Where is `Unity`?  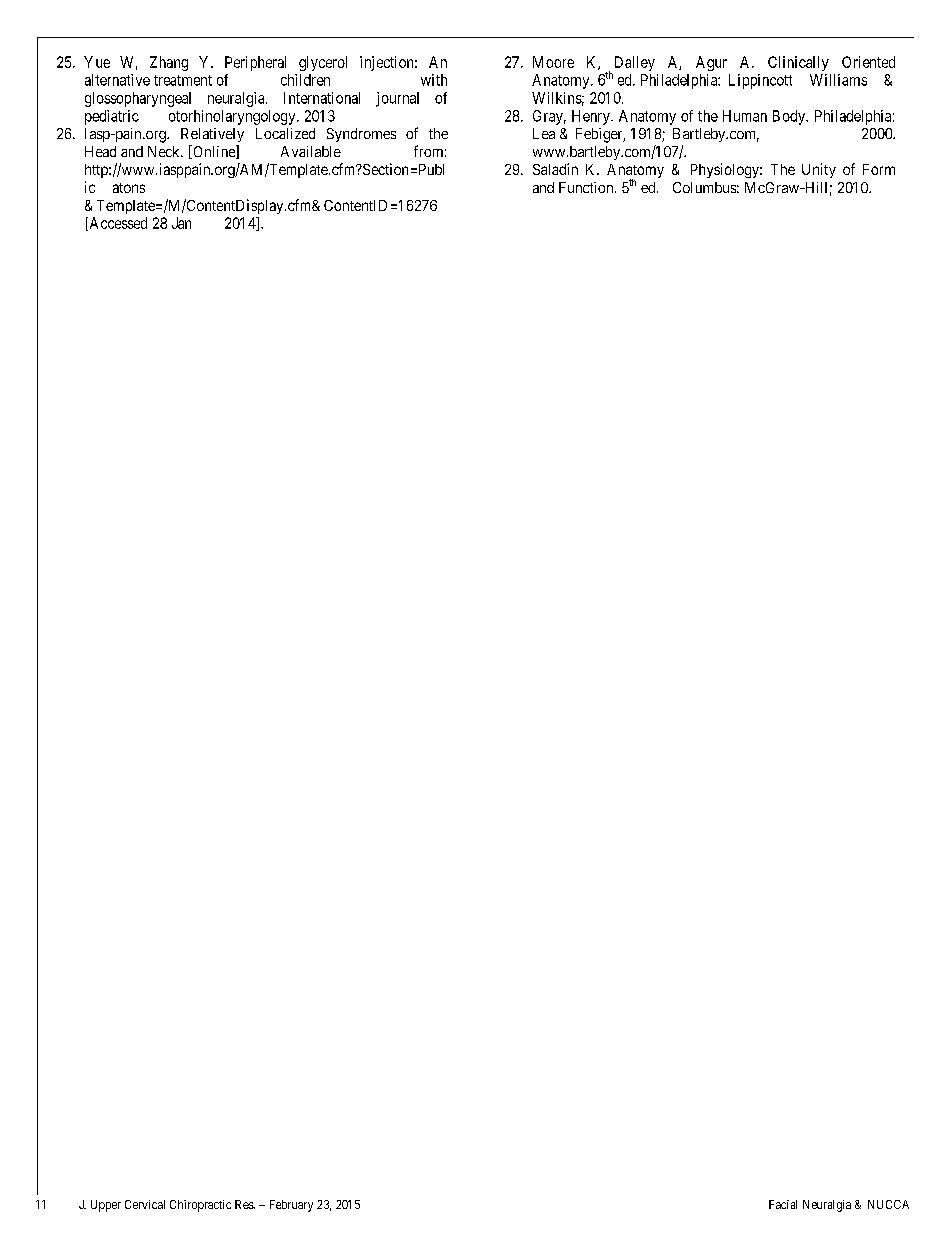 Unity is located at coordinates (819, 170).
